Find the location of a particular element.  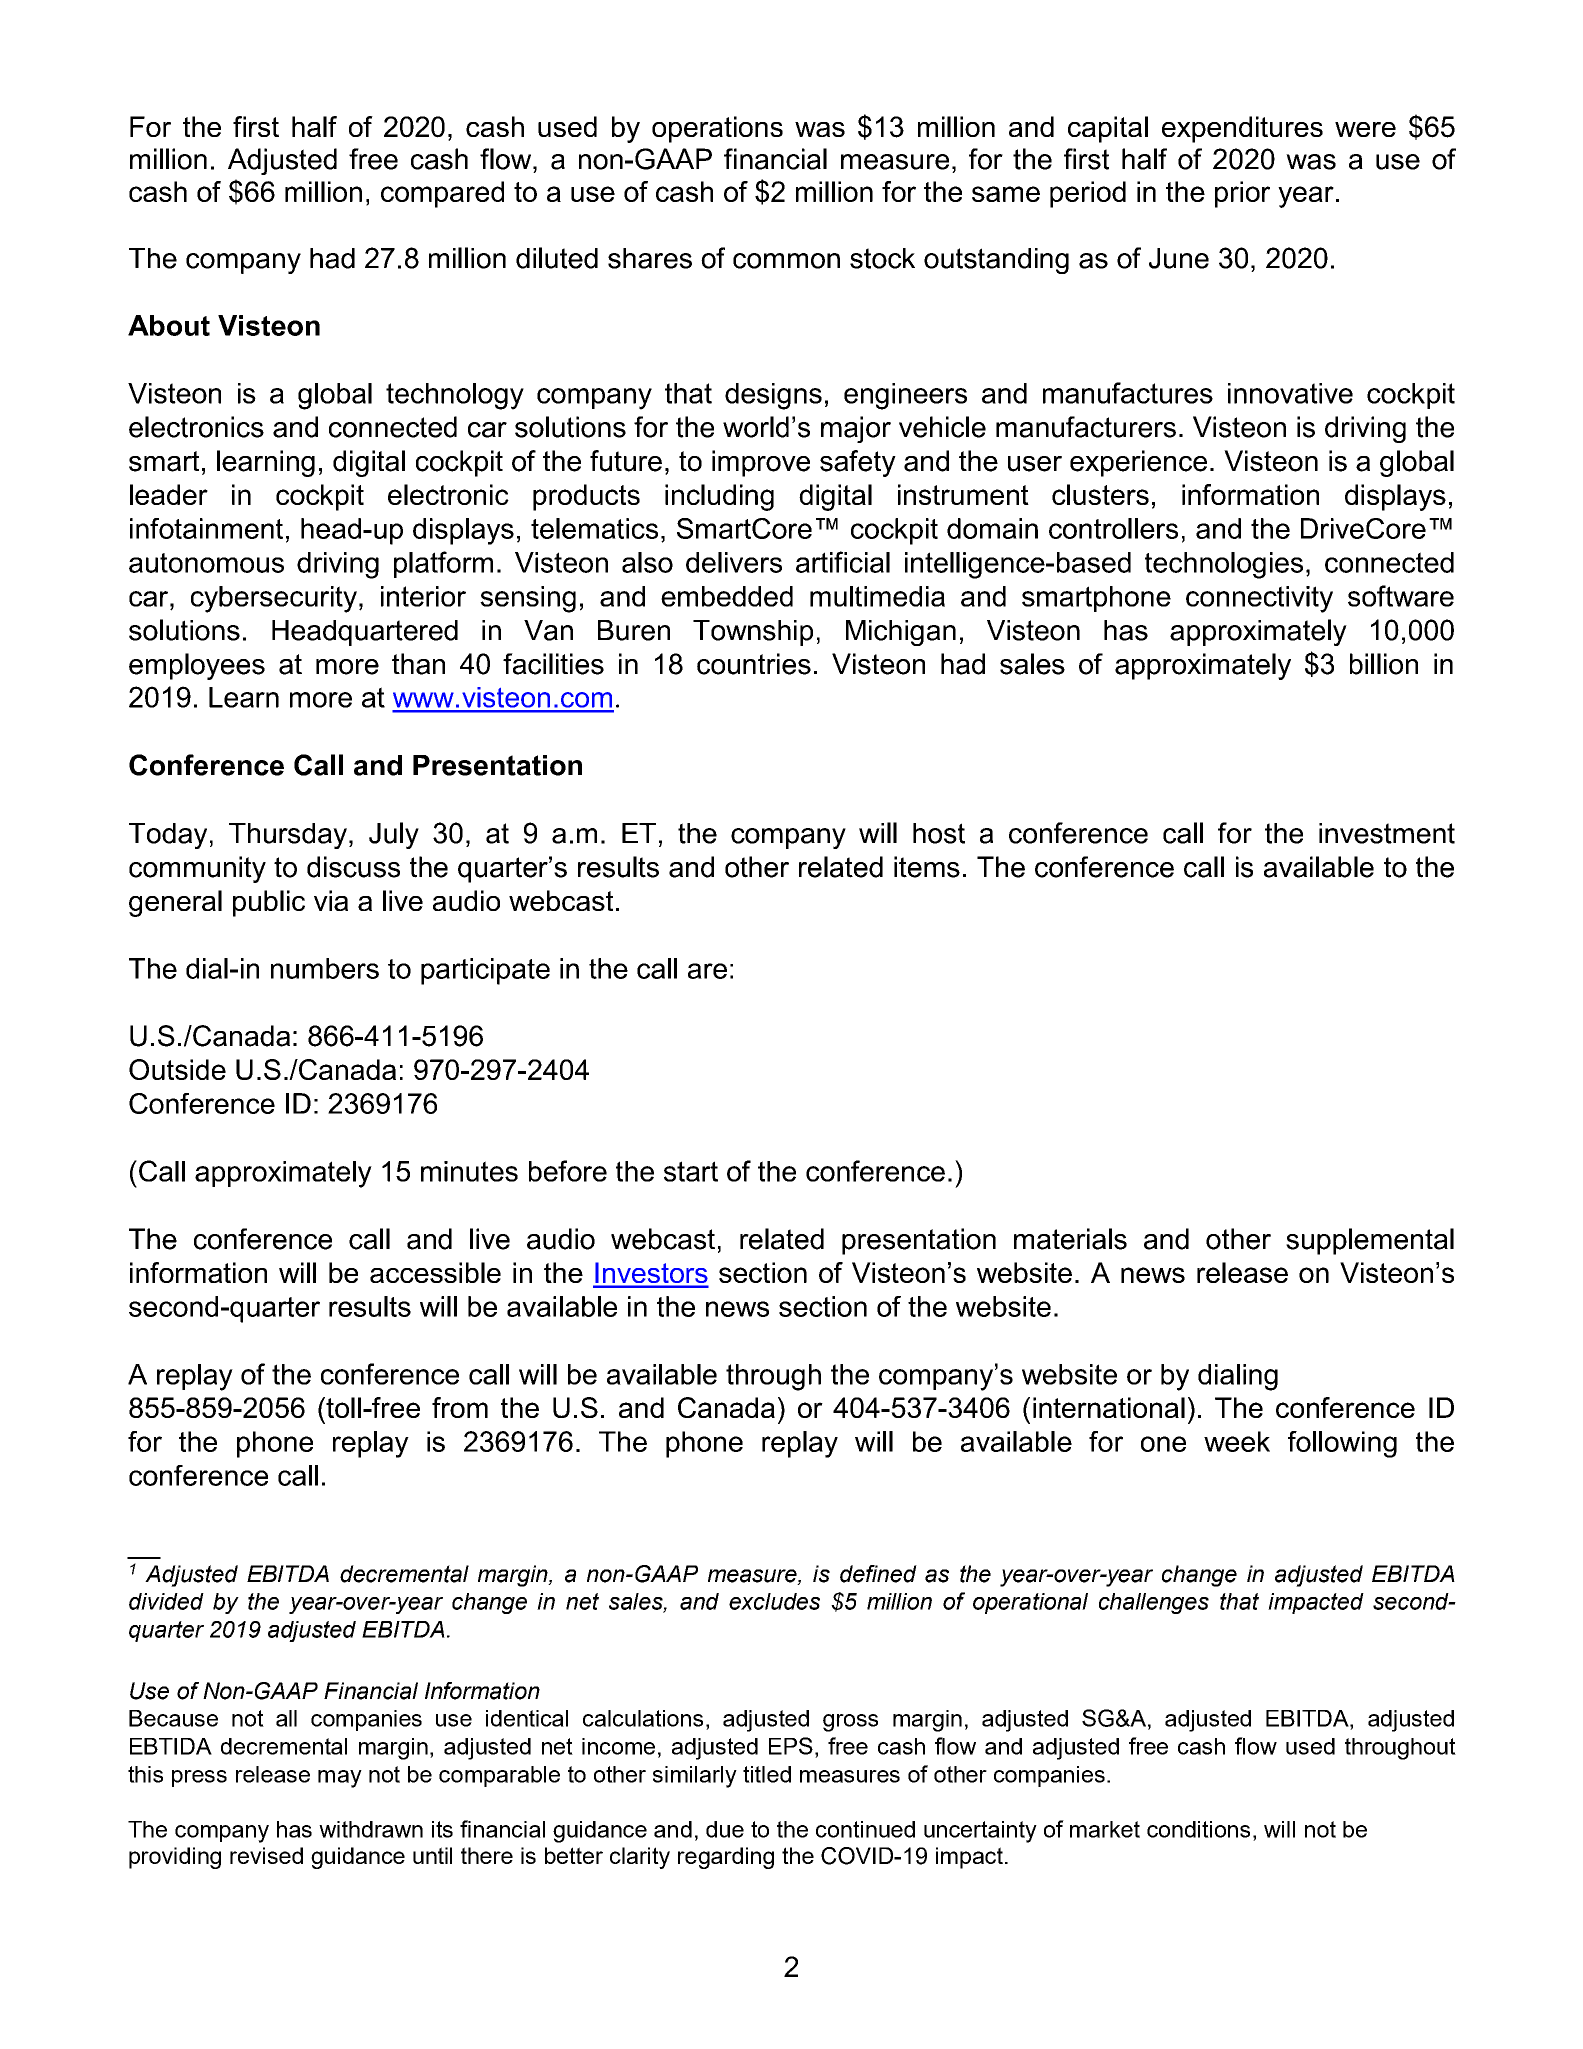

supplemental is located at coordinates (1370, 1241).
